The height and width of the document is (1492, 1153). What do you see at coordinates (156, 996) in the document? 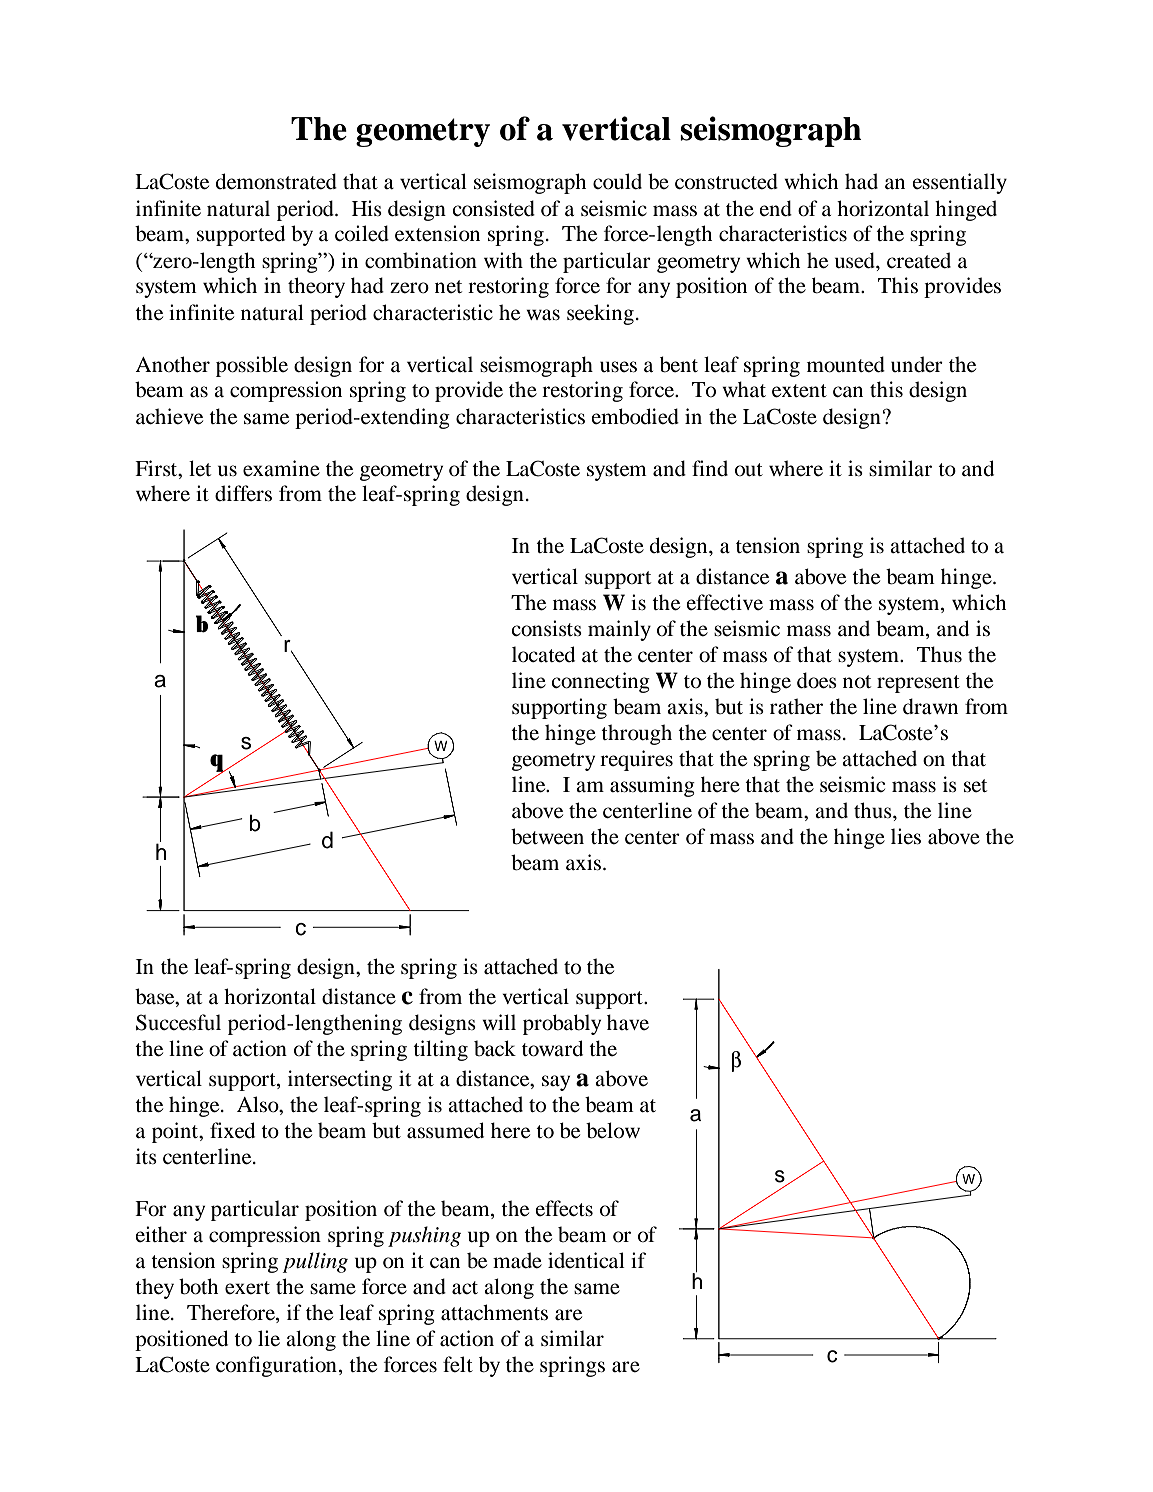
I see `base` at bounding box center [156, 996].
